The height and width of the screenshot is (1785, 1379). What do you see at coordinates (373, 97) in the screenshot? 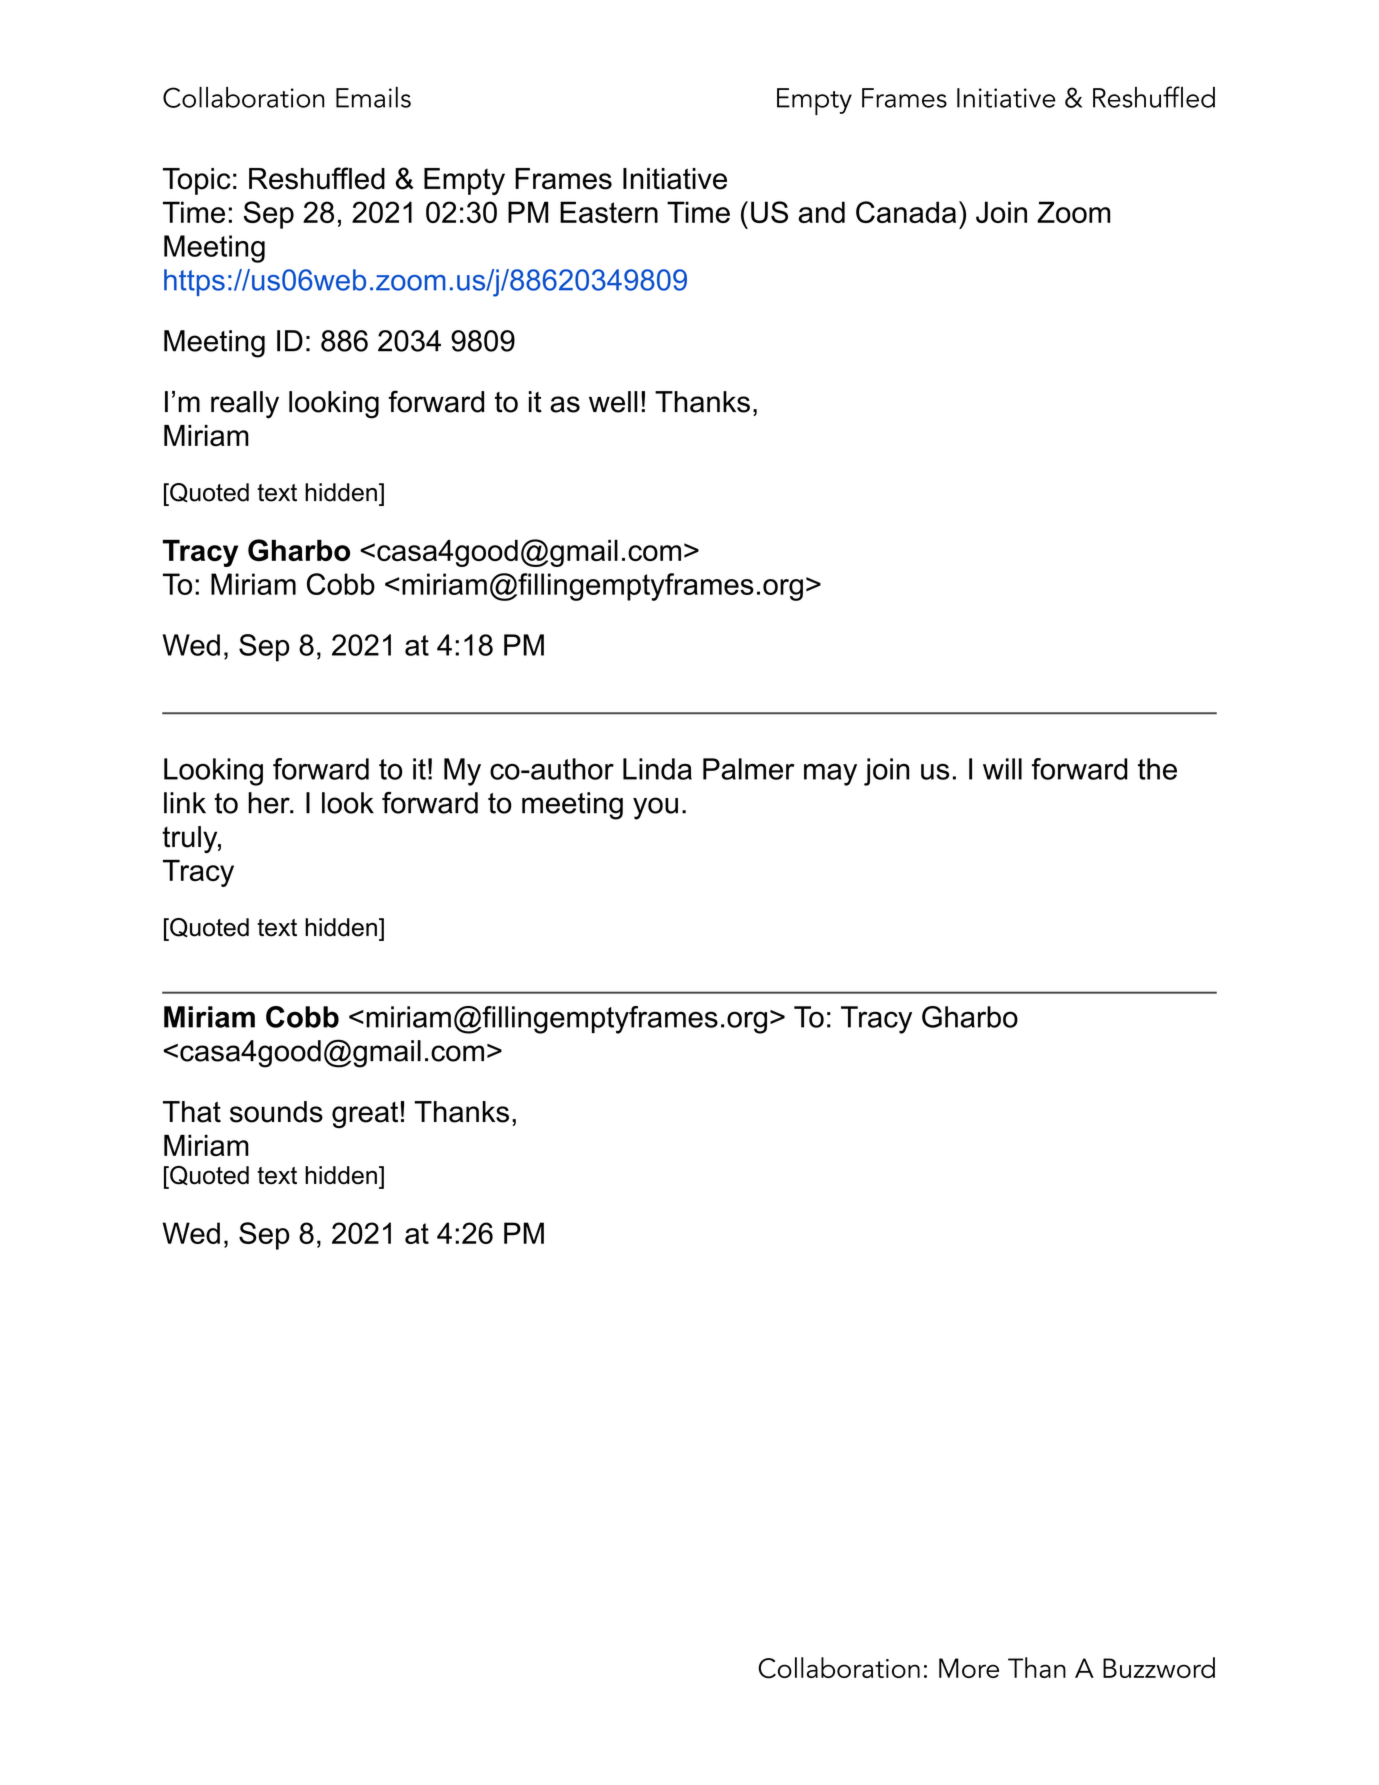
I see `Emails` at bounding box center [373, 97].
